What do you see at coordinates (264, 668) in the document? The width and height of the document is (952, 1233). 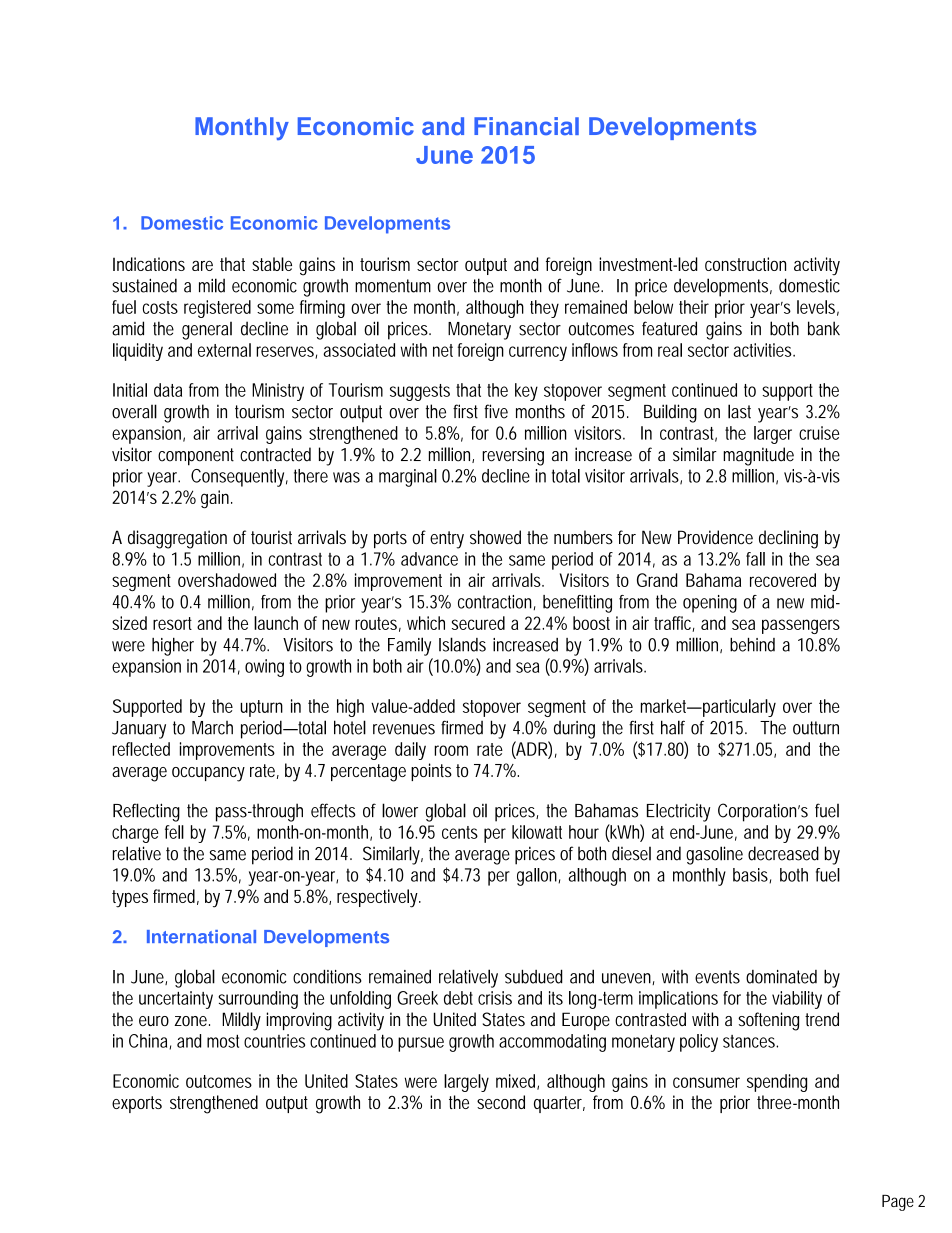 I see `owing` at bounding box center [264, 668].
